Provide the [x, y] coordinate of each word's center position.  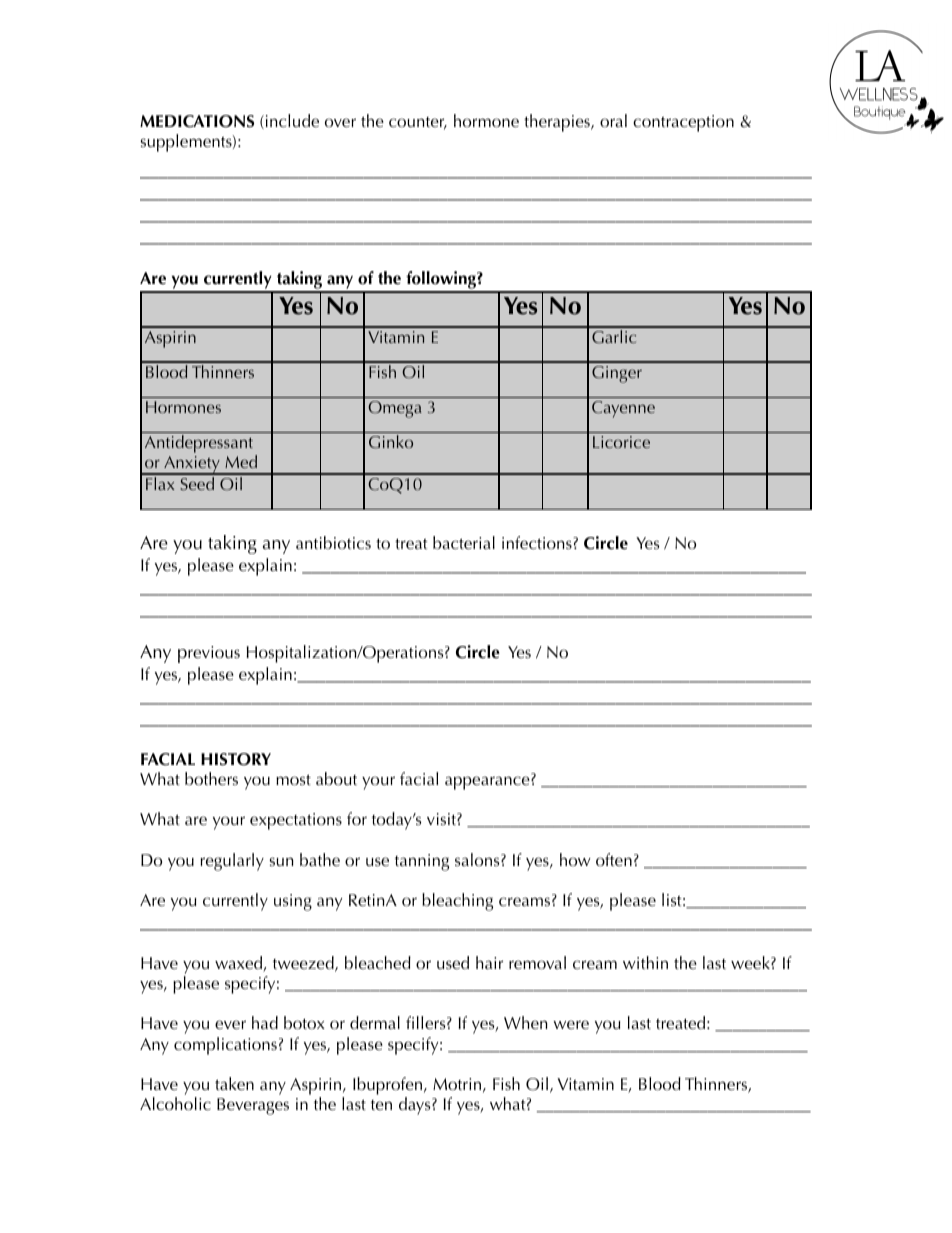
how [575, 859]
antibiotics [333, 542]
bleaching [457, 902]
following [441, 281]
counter [418, 123]
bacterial [464, 542]
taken [234, 1083]
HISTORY [236, 759]
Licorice [621, 442]
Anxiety [192, 465]
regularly [232, 862]
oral [613, 120]
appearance [488, 783]
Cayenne [623, 409]
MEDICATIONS [197, 121]
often [614, 859]
